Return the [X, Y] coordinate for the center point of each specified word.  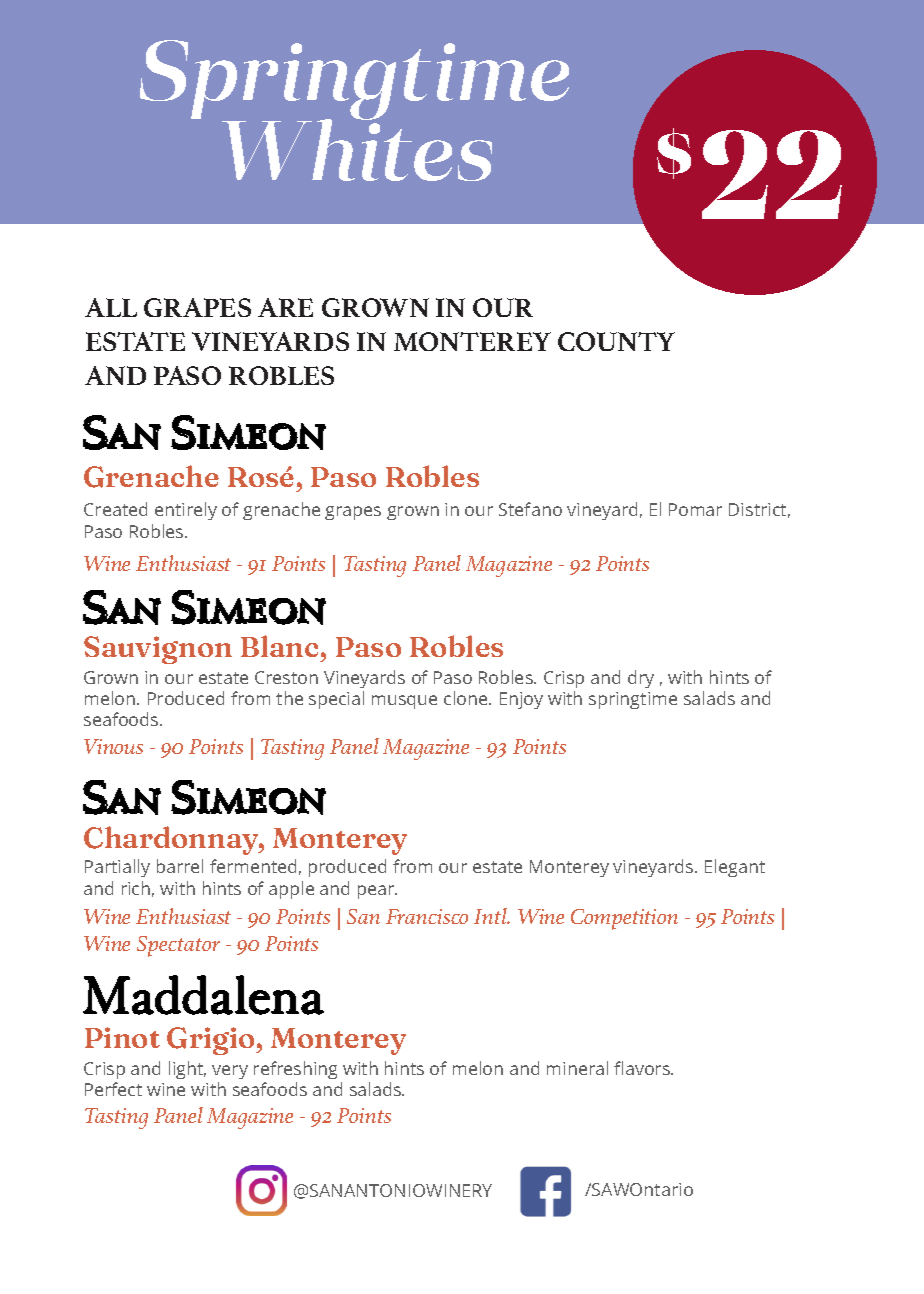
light [187, 1070]
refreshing [295, 1070]
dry [641, 679]
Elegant [735, 868]
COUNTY [616, 341]
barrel [180, 866]
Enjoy [521, 700]
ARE [285, 307]
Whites [357, 149]
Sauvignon [158, 650]
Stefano [530, 509]
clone [467, 698]
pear [377, 892]
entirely [186, 511]
